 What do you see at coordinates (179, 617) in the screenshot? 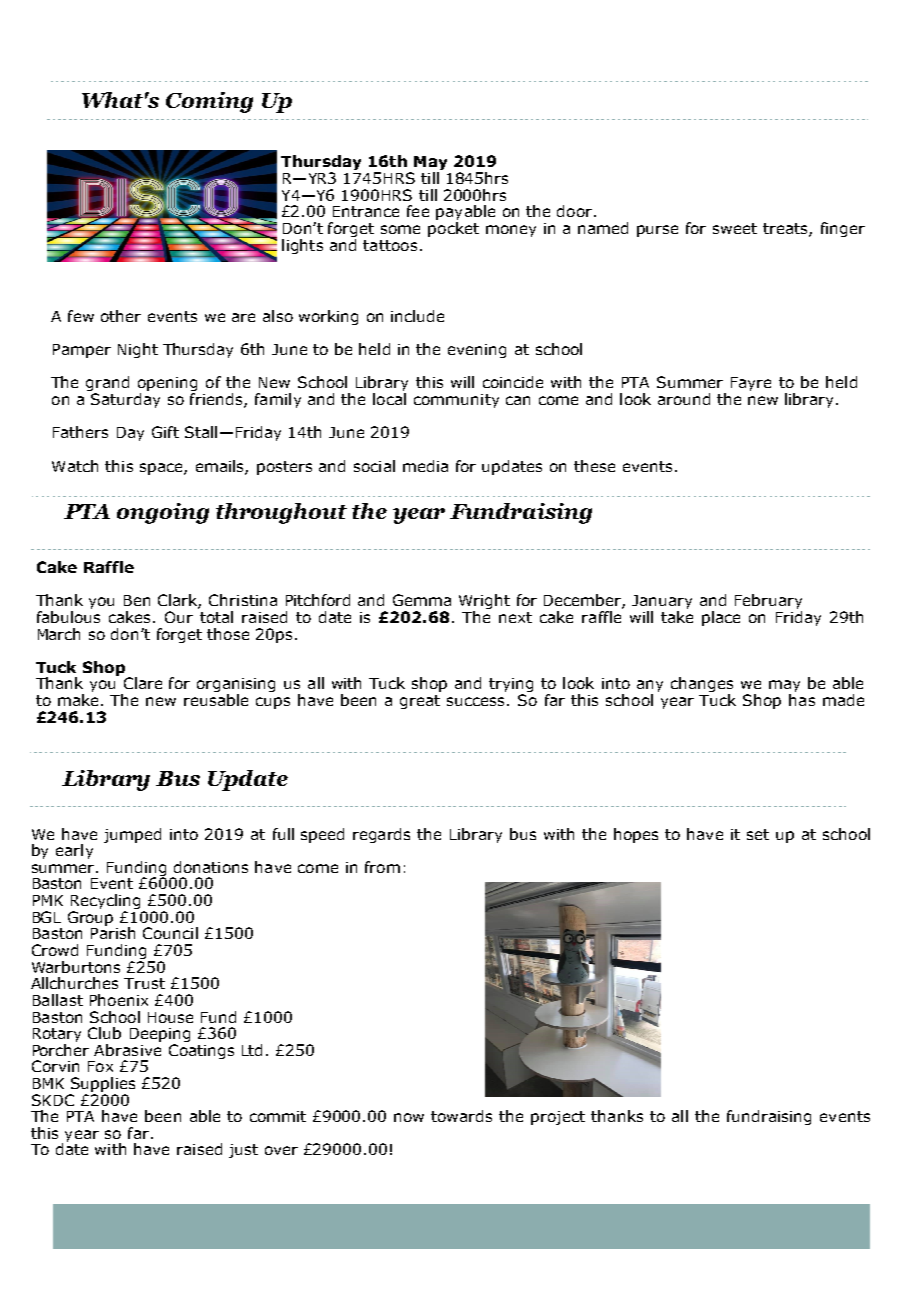
I see `Our` at bounding box center [179, 617].
